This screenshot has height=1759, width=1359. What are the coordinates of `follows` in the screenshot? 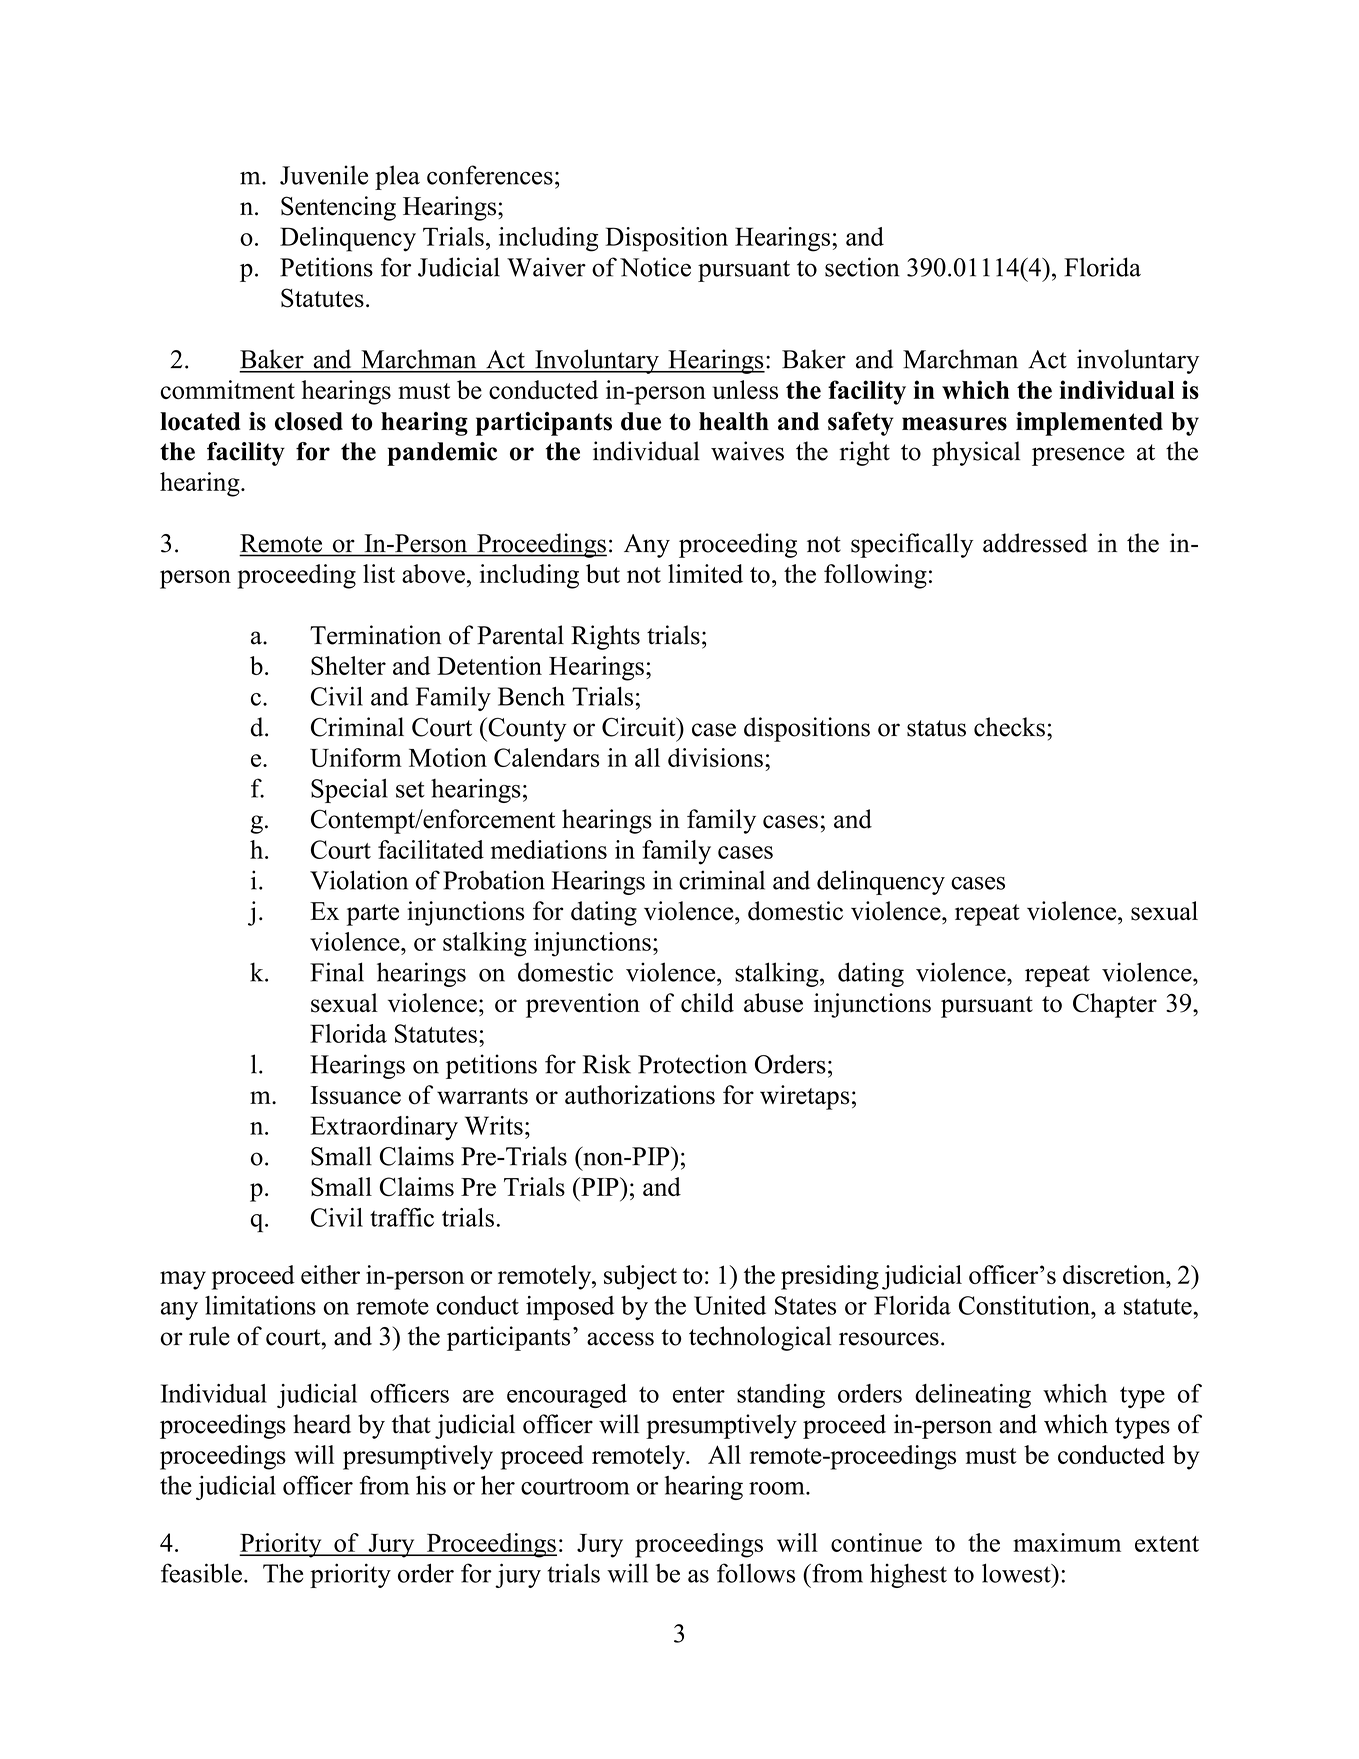 It's located at (756, 1573).
